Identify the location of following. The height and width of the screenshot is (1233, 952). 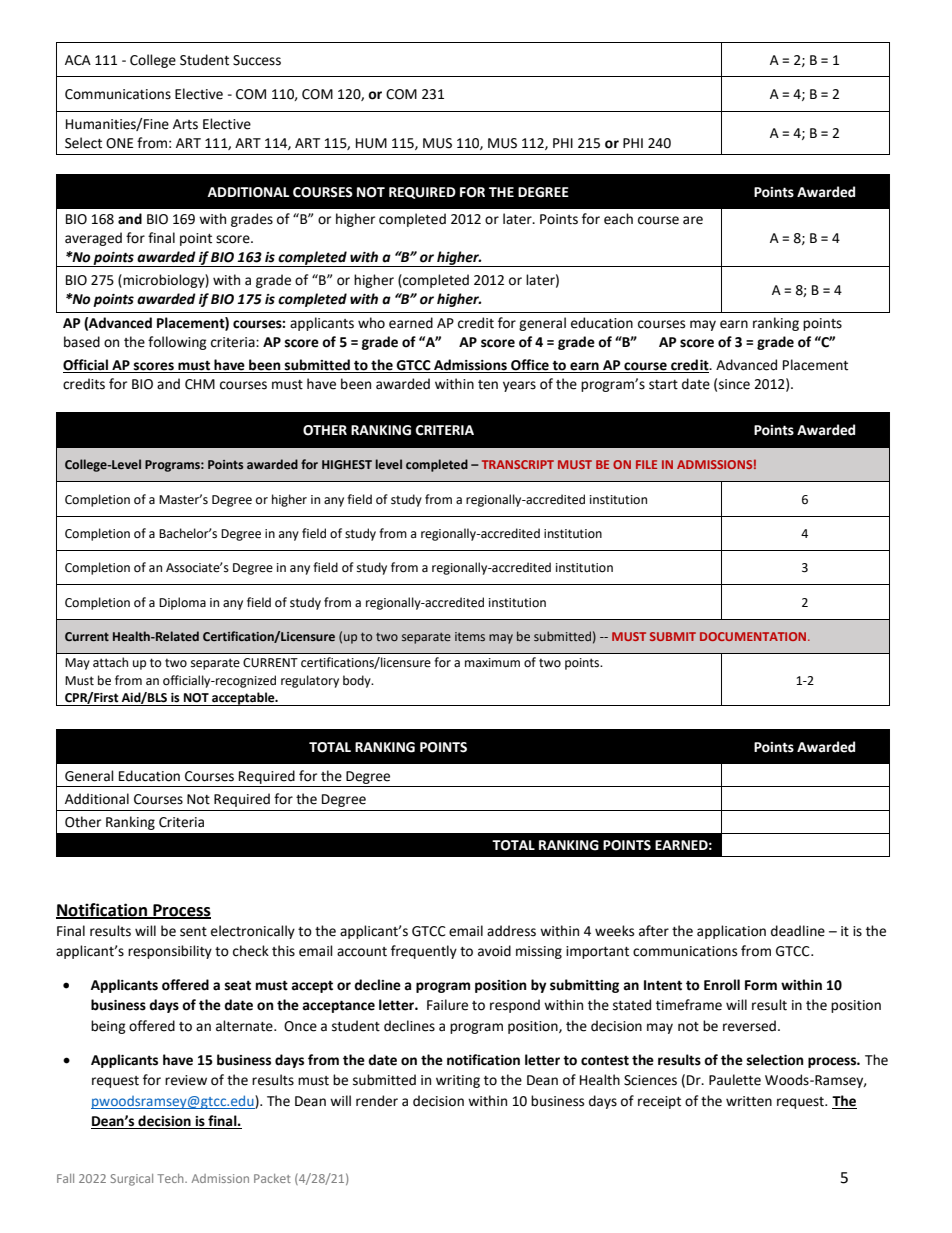
(177, 343).
